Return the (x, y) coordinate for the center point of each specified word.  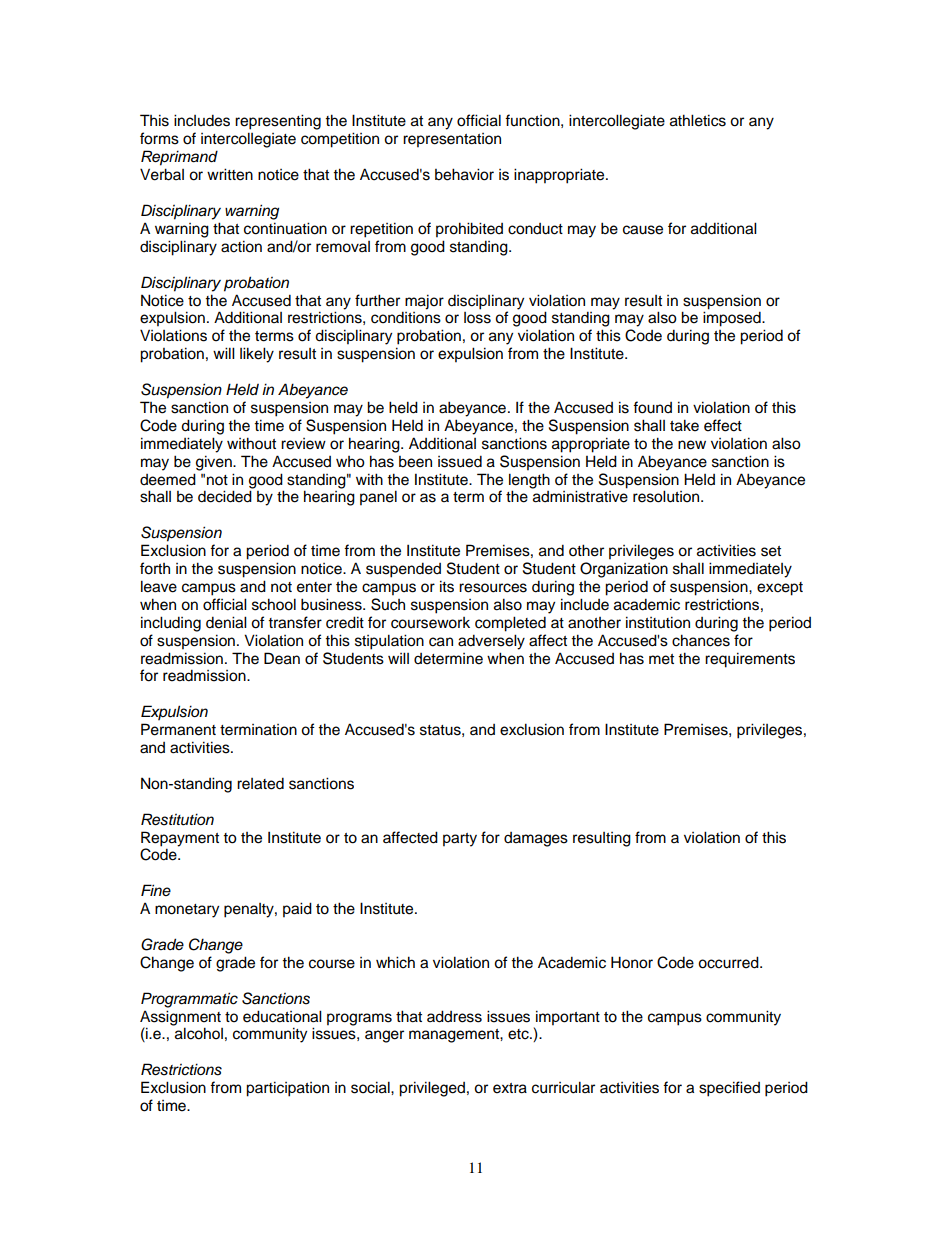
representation (452, 140)
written (230, 174)
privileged (432, 1089)
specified (729, 1089)
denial (226, 622)
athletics (698, 120)
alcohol (199, 1033)
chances (701, 640)
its (447, 586)
